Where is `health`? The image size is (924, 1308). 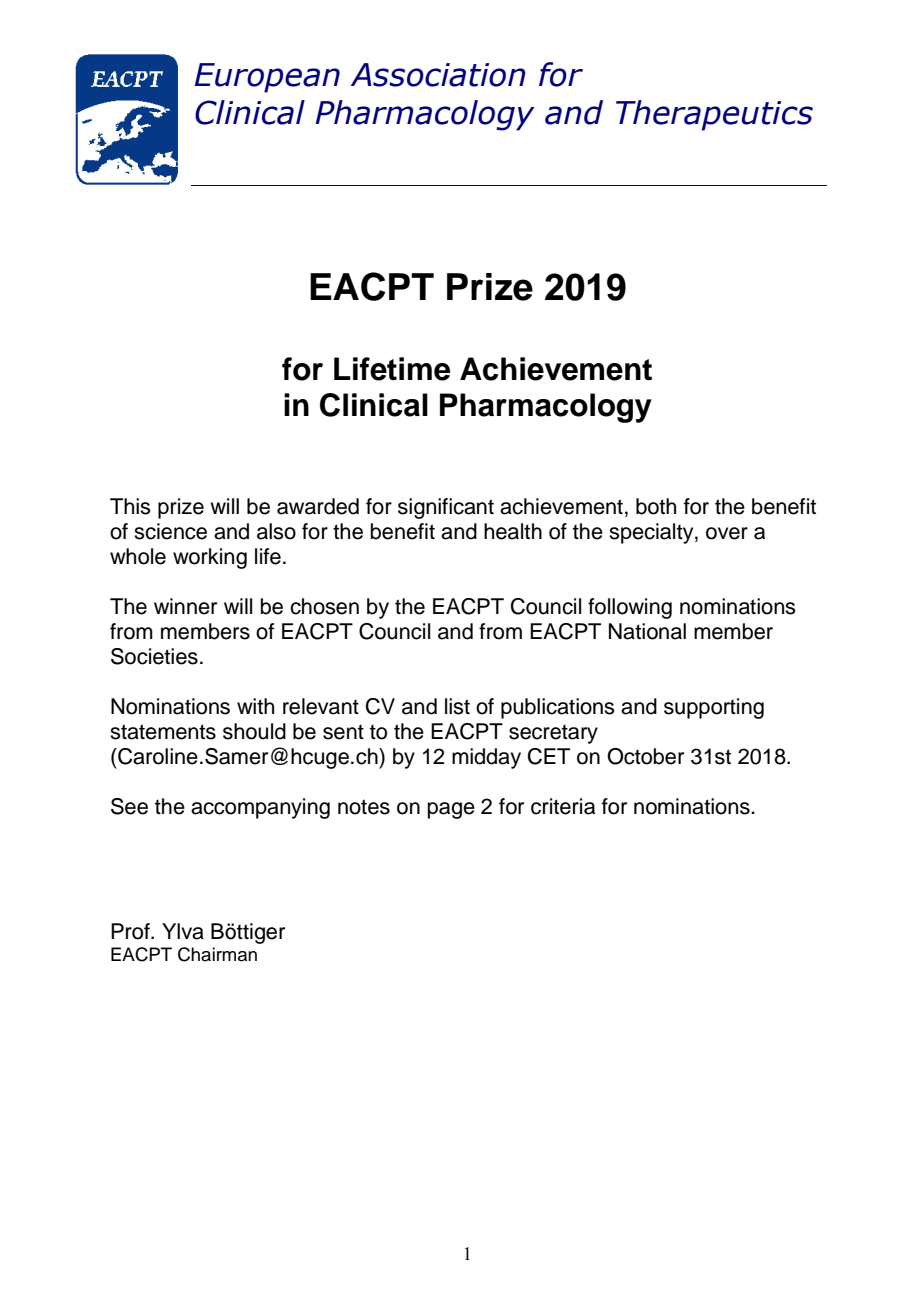
health is located at coordinates (513, 531).
